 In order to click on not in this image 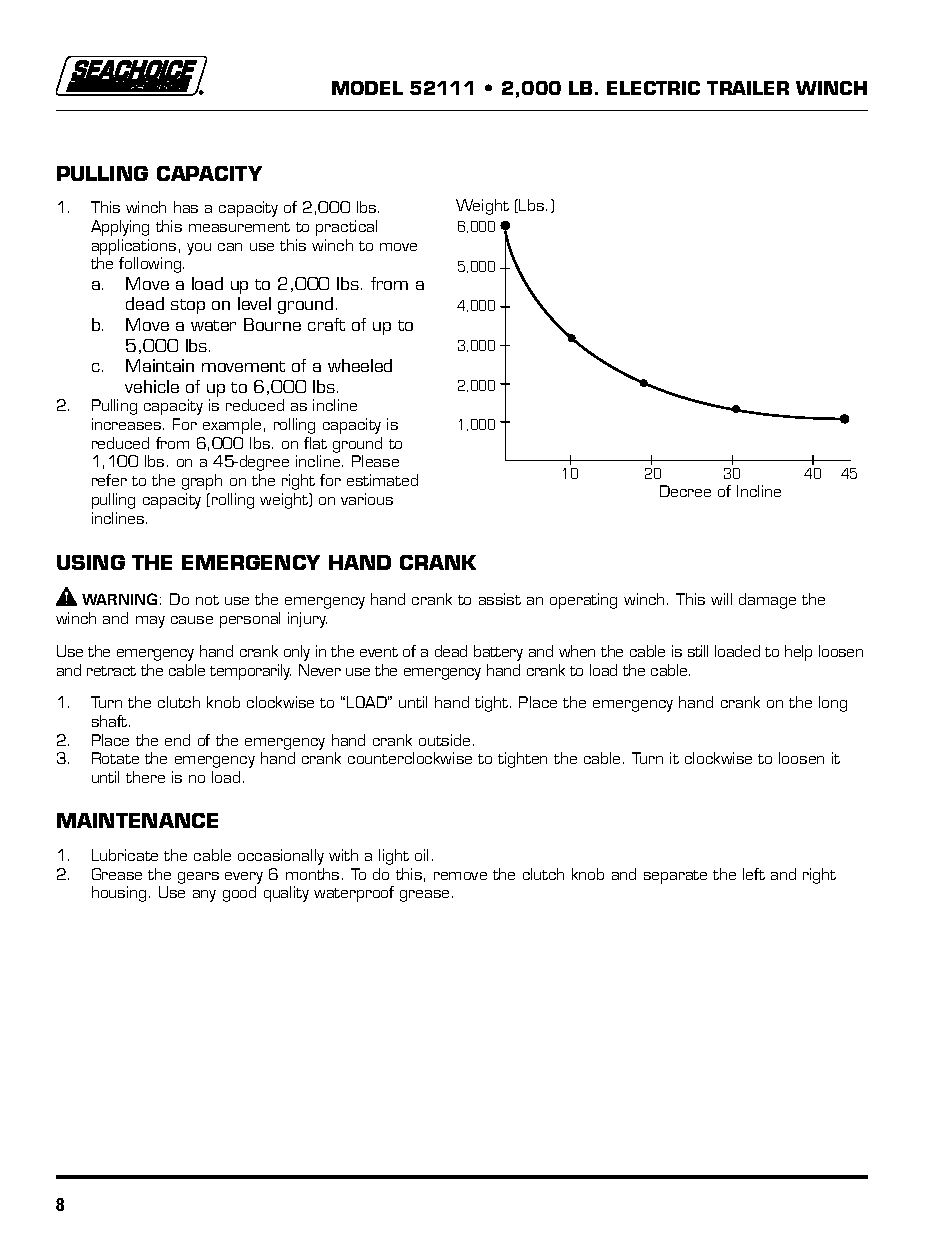, I will do `click(207, 600)`.
